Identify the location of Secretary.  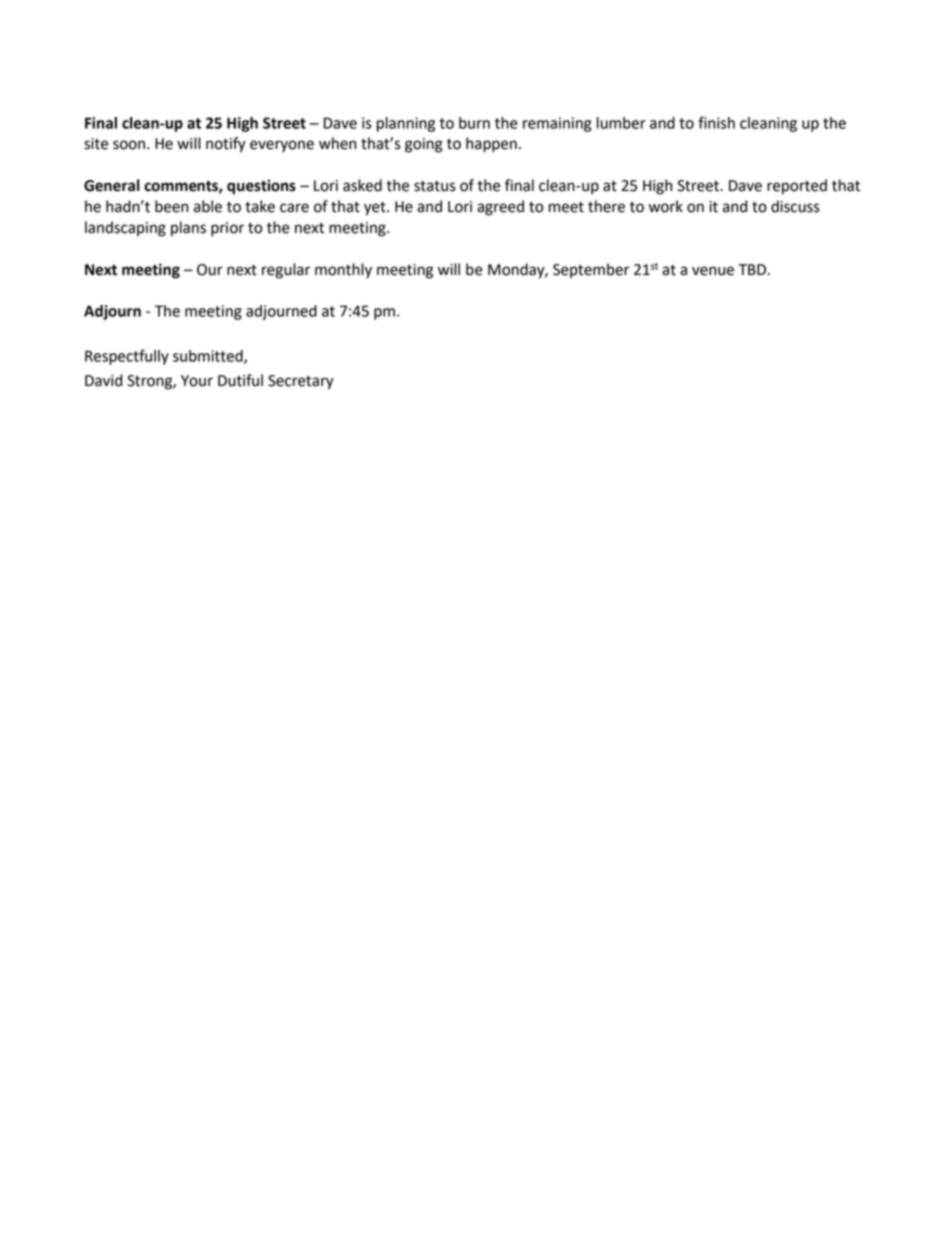
(301, 382).
